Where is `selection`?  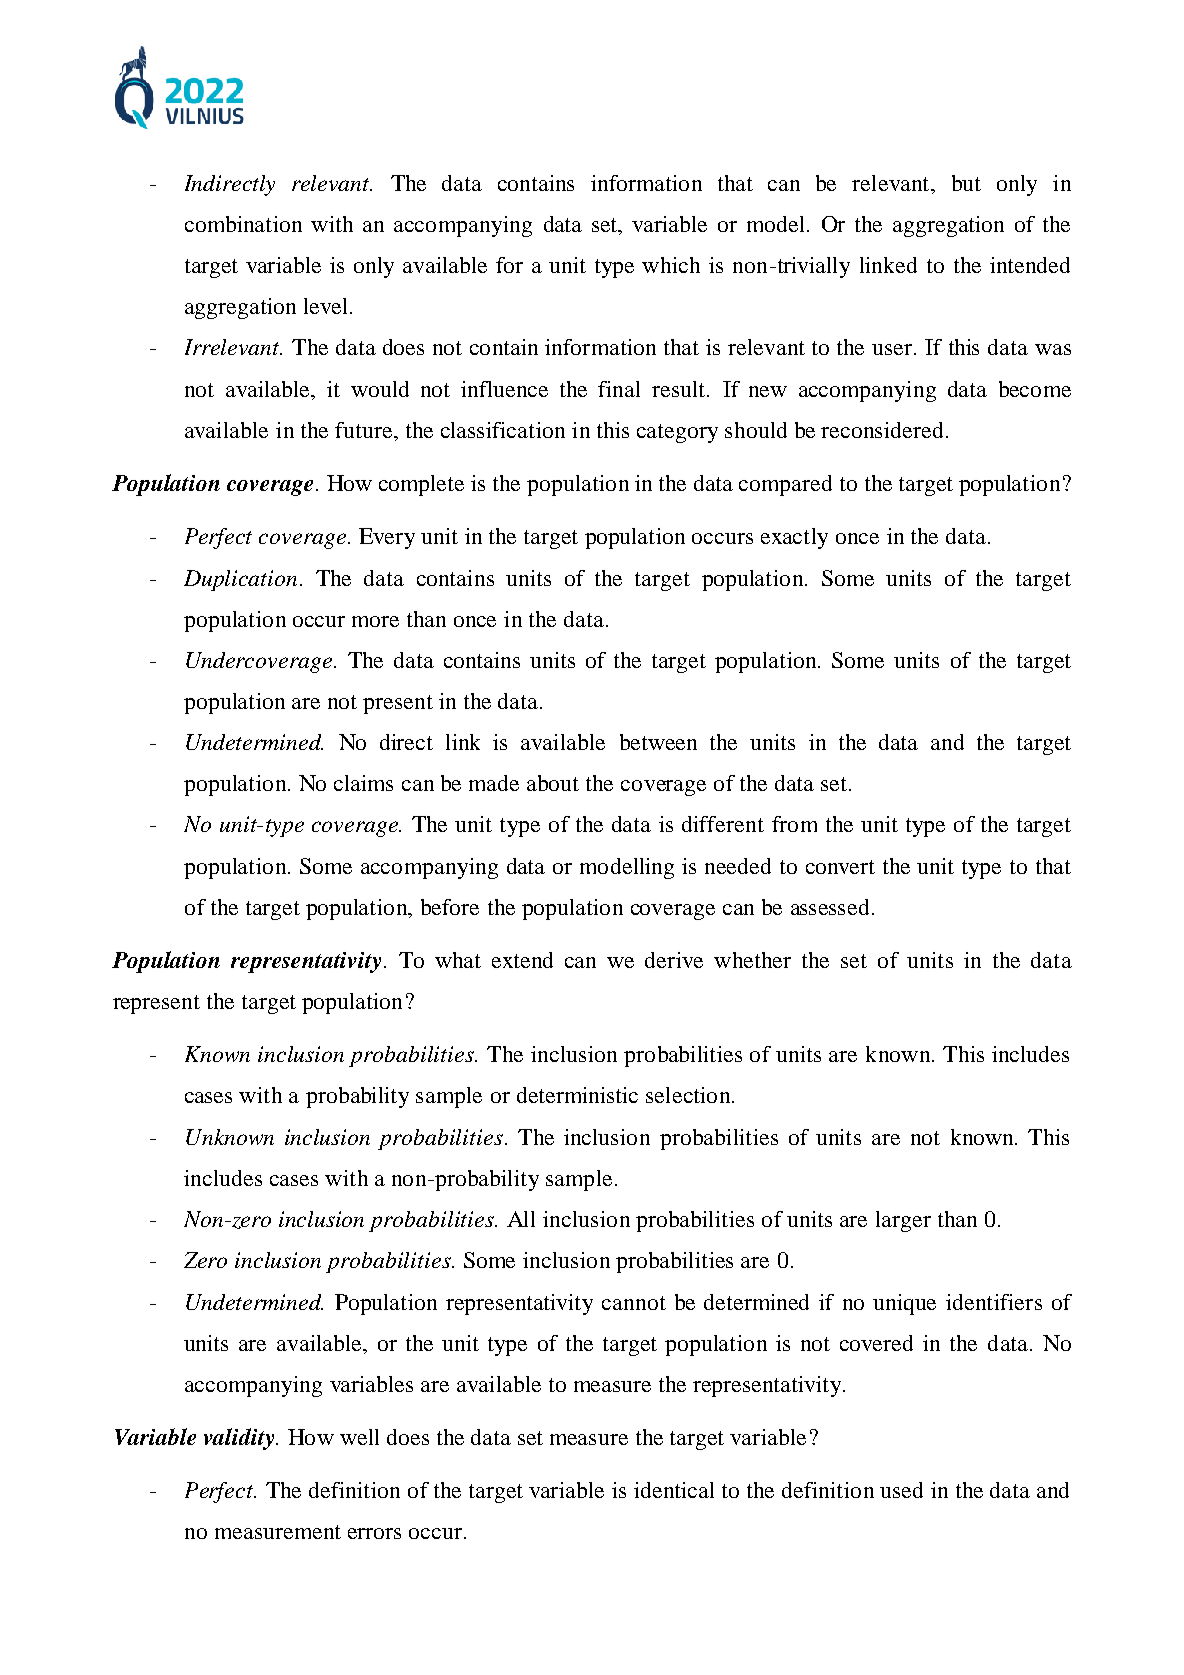
selection is located at coordinates (689, 1095).
